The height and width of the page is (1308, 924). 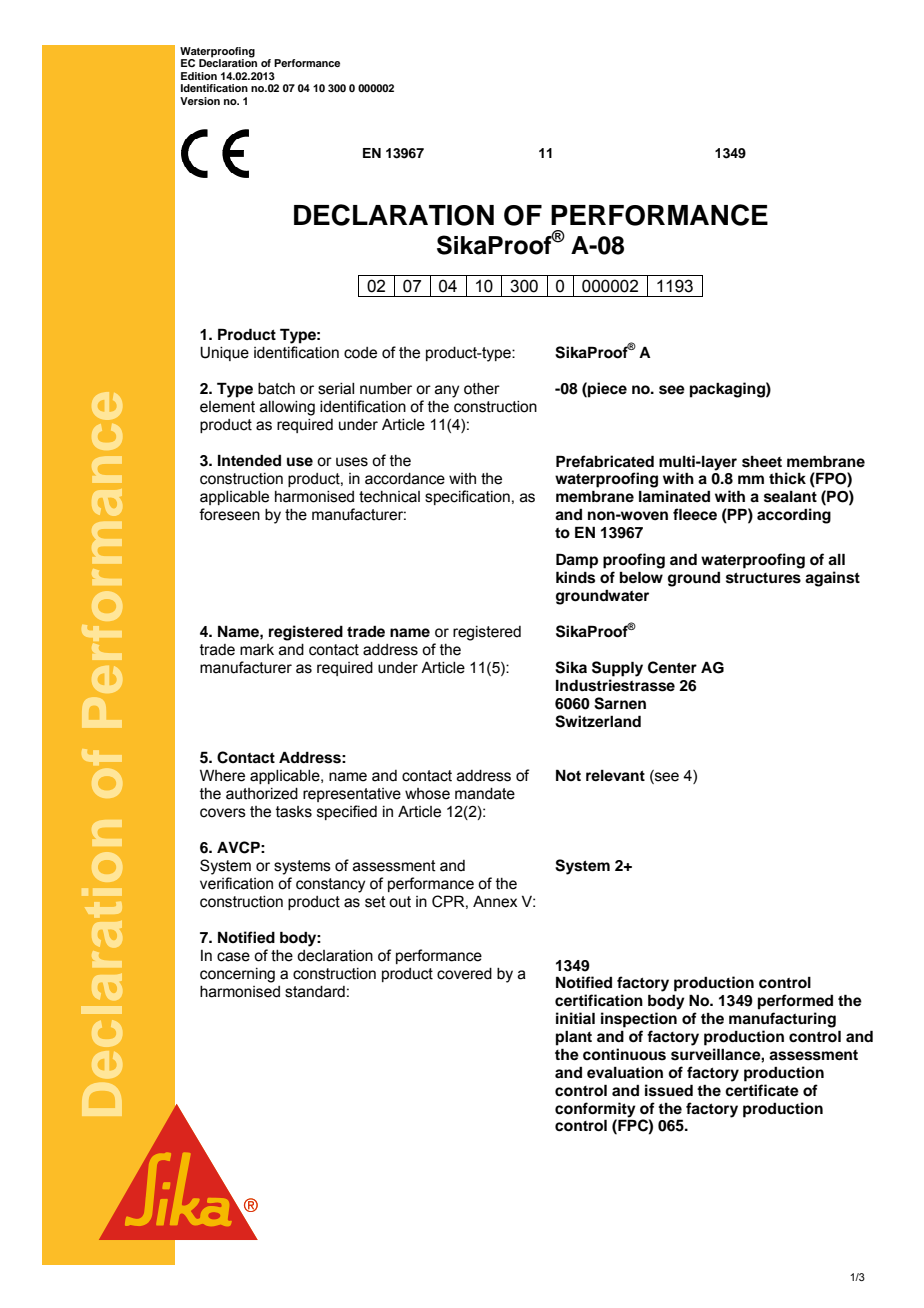 What do you see at coordinates (257, 650) in the page?
I see `mark` at bounding box center [257, 650].
